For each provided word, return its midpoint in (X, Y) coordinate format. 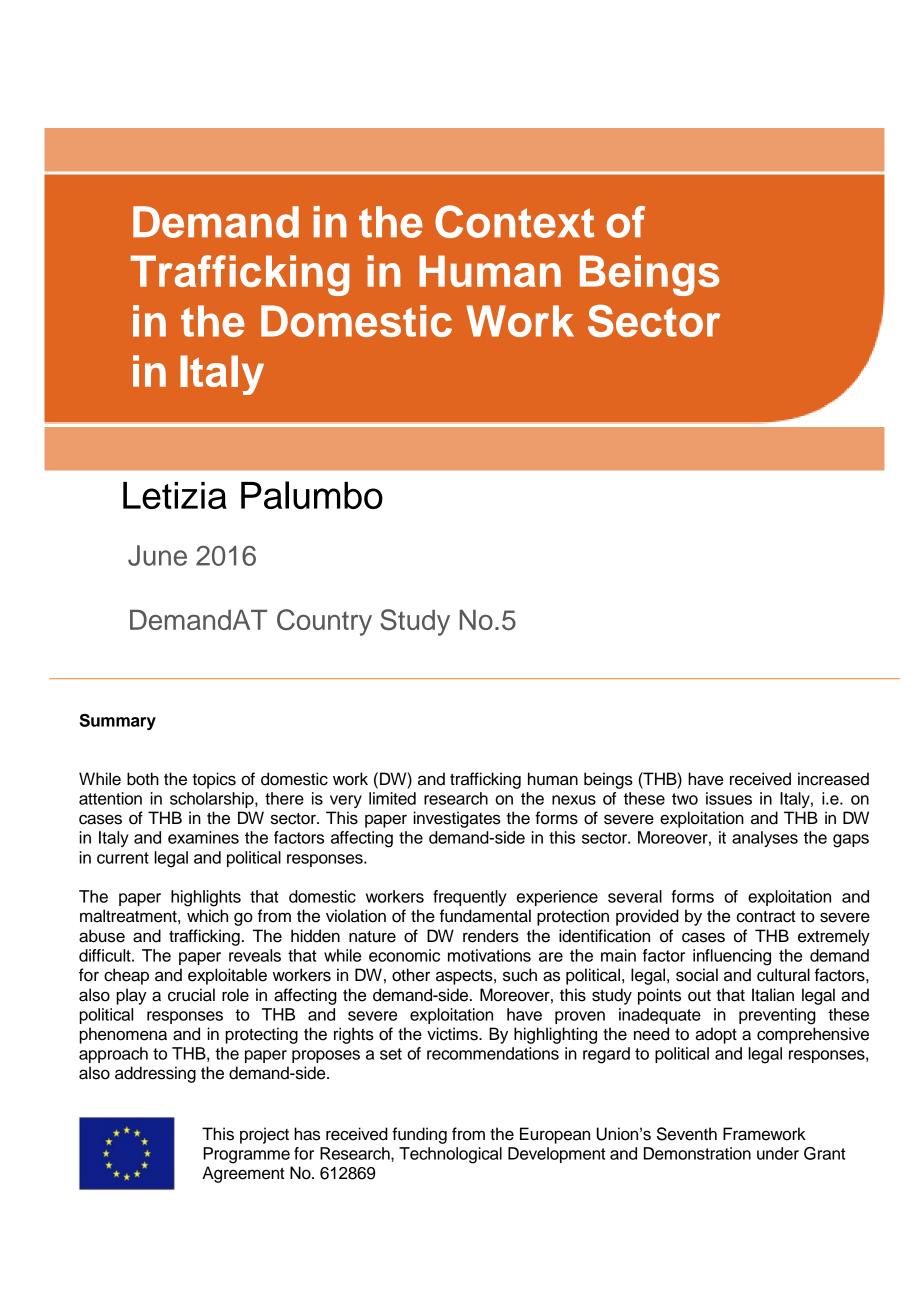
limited (392, 798)
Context (514, 221)
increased (833, 779)
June (157, 555)
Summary (118, 722)
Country (324, 622)
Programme (246, 1155)
